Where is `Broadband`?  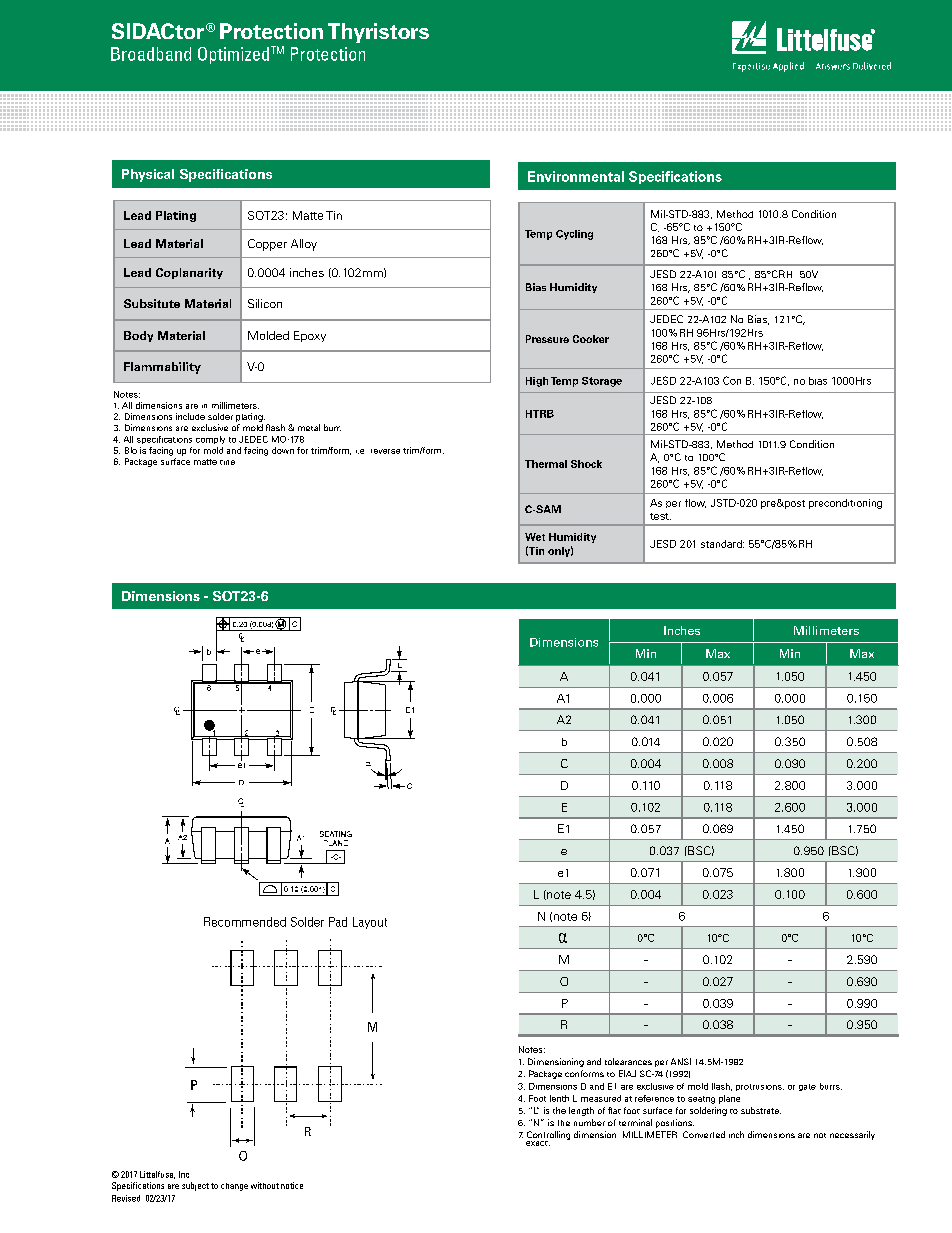 Broadband is located at coordinates (151, 54).
